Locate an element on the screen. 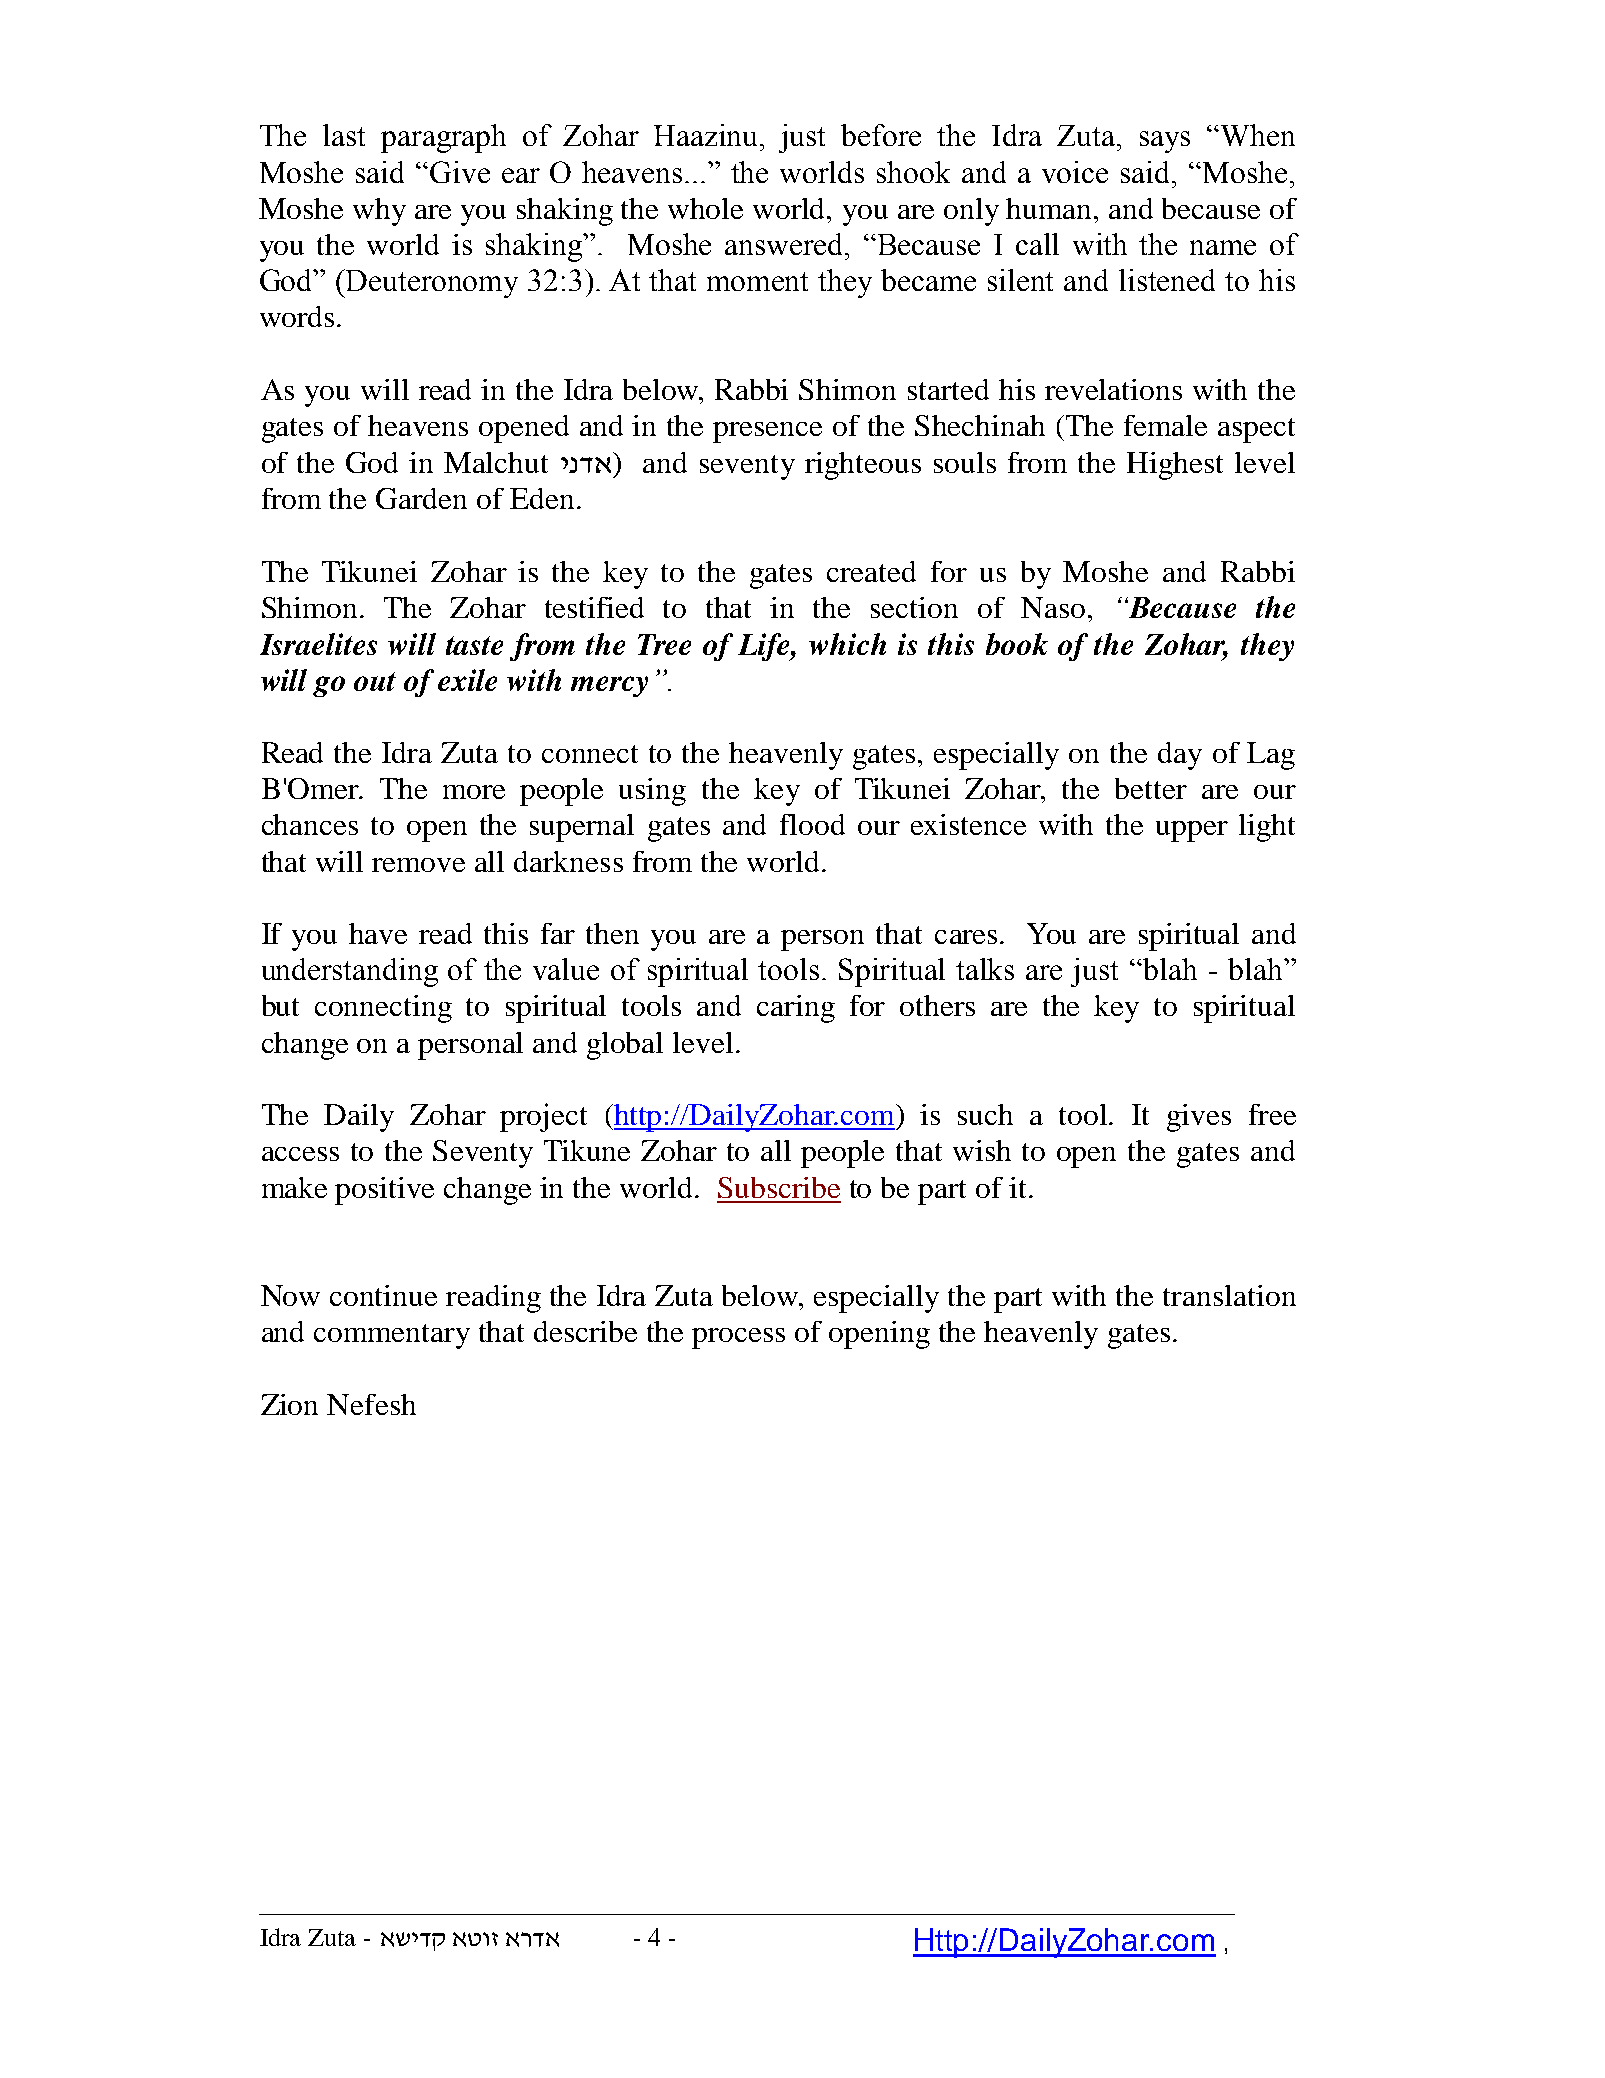 The image size is (1605, 2078). better is located at coordinates (1151, 788).
